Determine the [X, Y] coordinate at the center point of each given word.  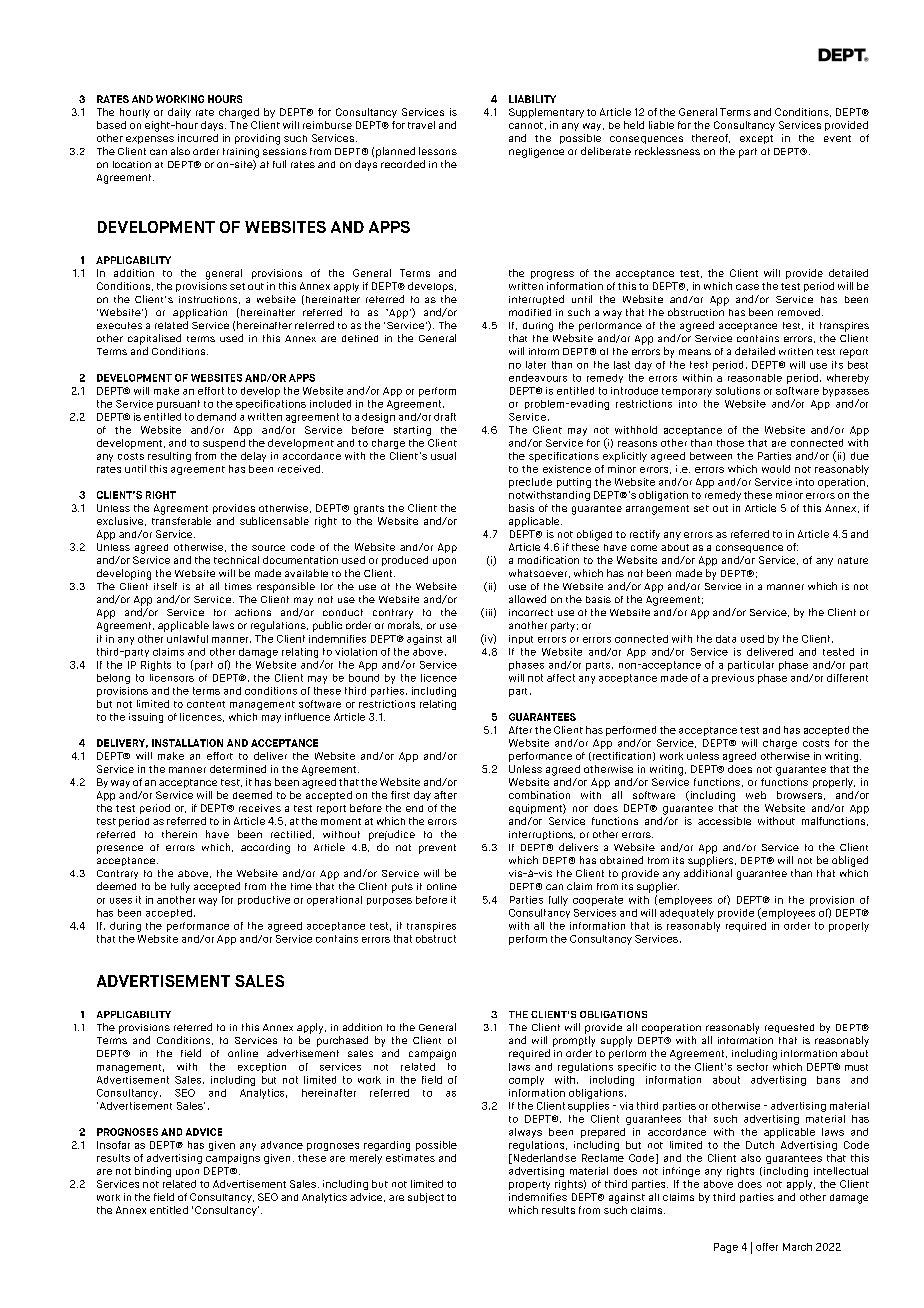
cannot [526, 125]
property [529, 1185]
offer [767, 1247]
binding [153, 1172]
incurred [198, 138]
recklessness [667, 151]
